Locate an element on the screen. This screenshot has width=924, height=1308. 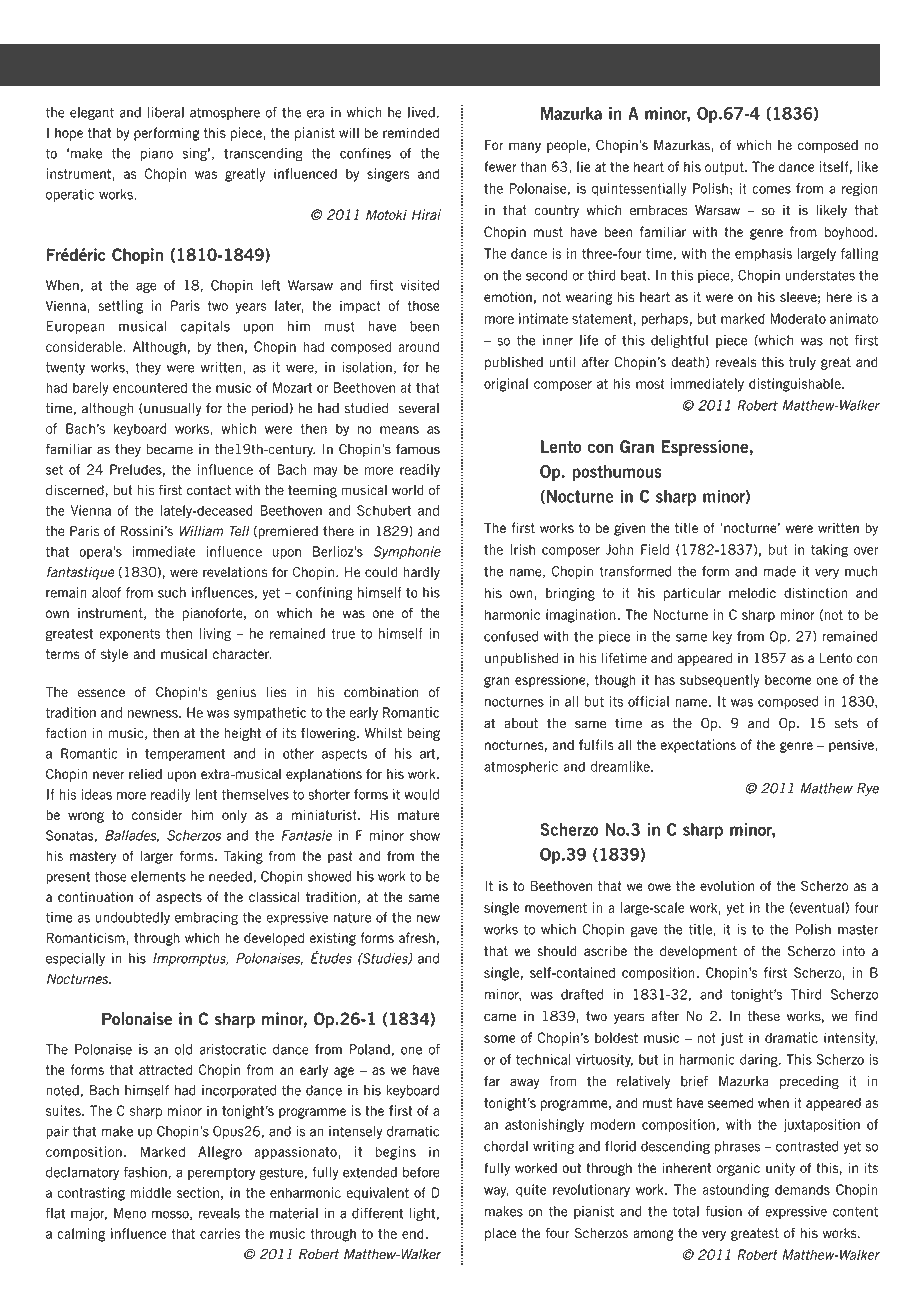
middle is located at coordinates (151, 1192).
